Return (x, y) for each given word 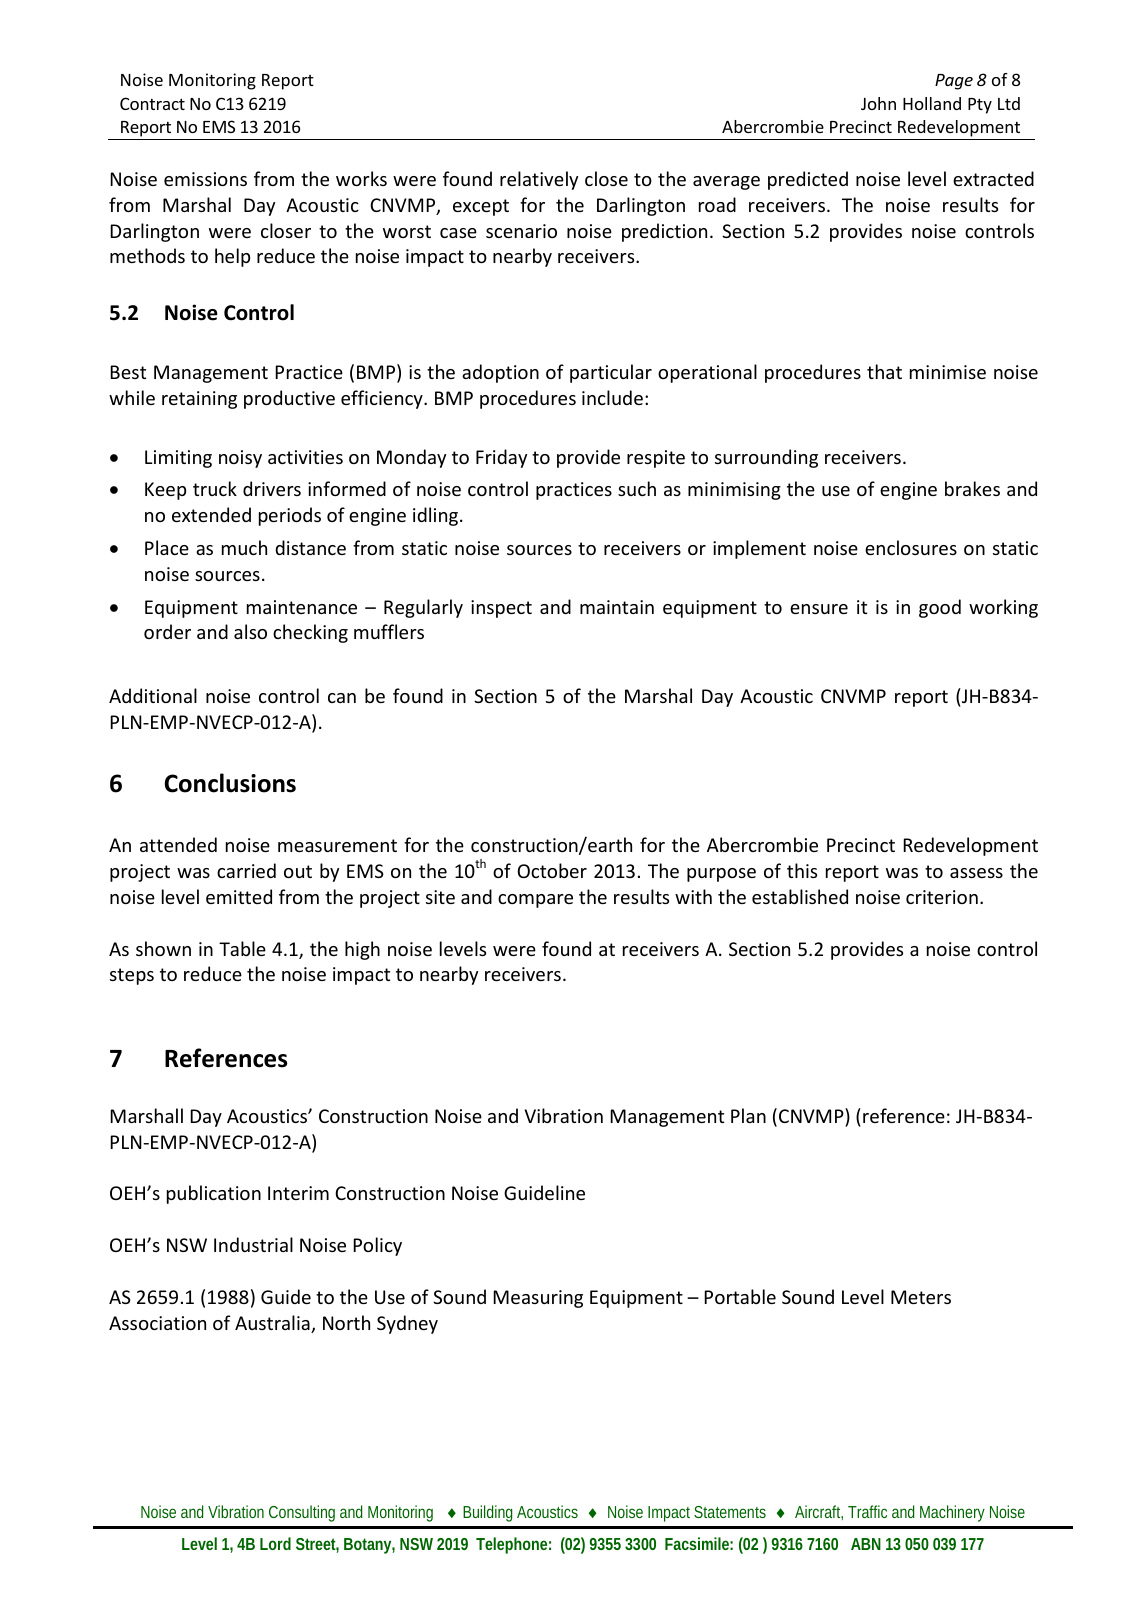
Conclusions (230, 783)
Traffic (867, 1511)
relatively (539, 180)
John (878, 103)
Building (487, 1513)
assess (976, 873)
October (552, 870)
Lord (275, 1543)
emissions (205, 179)
